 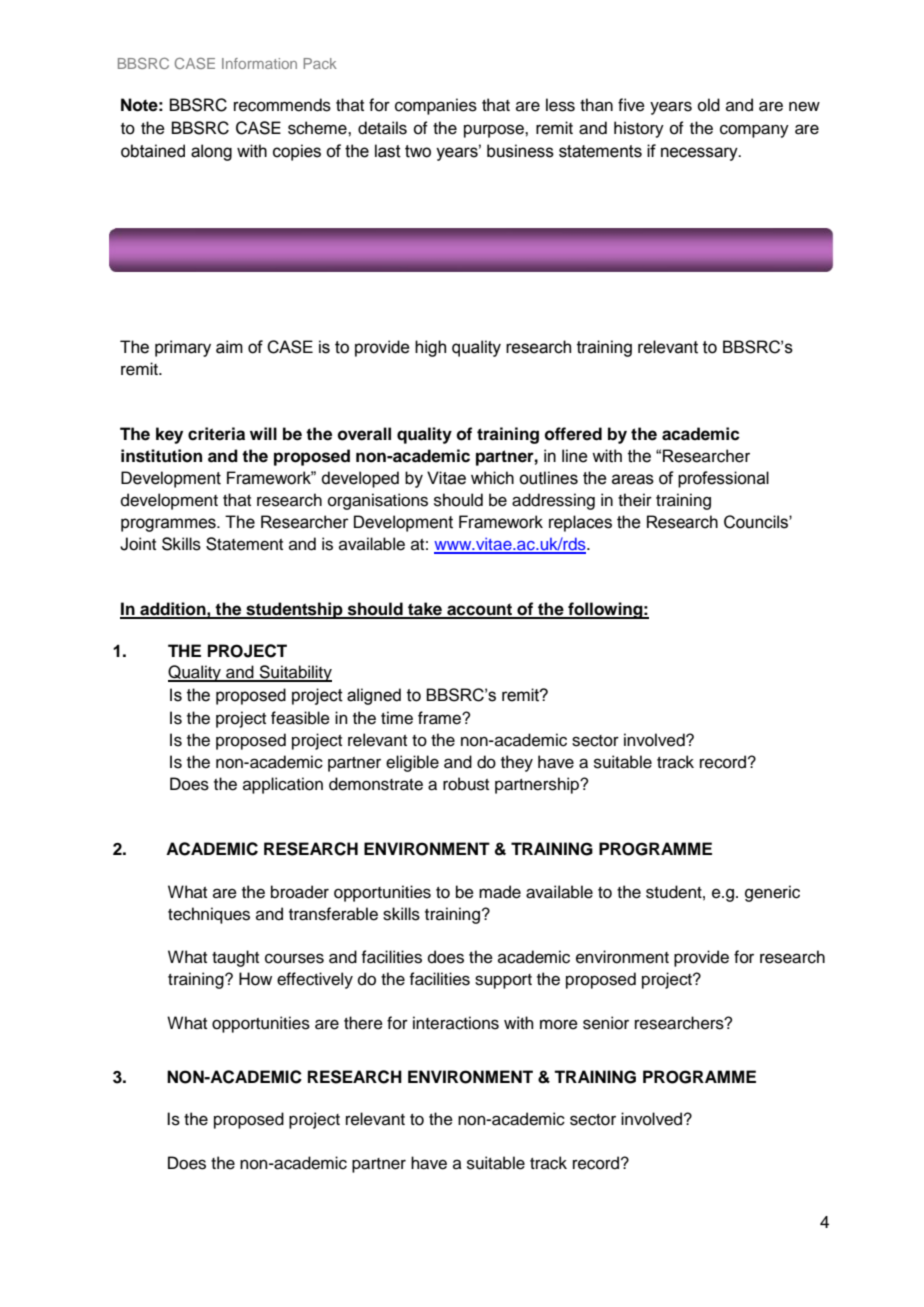 What do you see at coordinates (229, 347) in the screenshot?
I see `aim` at bounding box center [229, 347].
